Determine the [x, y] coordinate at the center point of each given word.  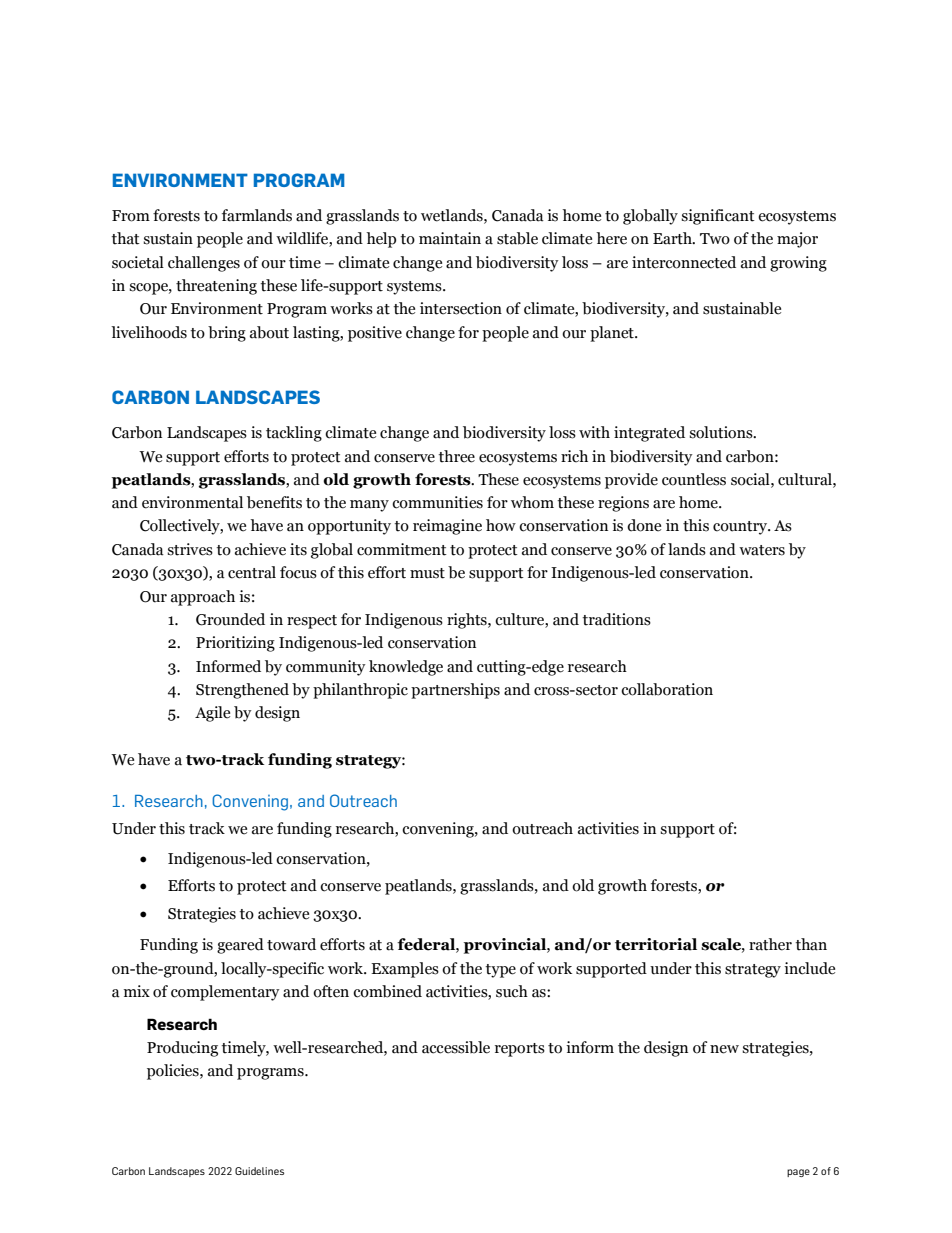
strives [190, 549]
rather [770, 944]
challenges [204, 264]
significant [718, 217]
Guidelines [259, 1171]
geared [240, 946]
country [741, 528]
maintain [450, 238]
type [500, 971]
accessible [456, 1047]
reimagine [447, 527]
